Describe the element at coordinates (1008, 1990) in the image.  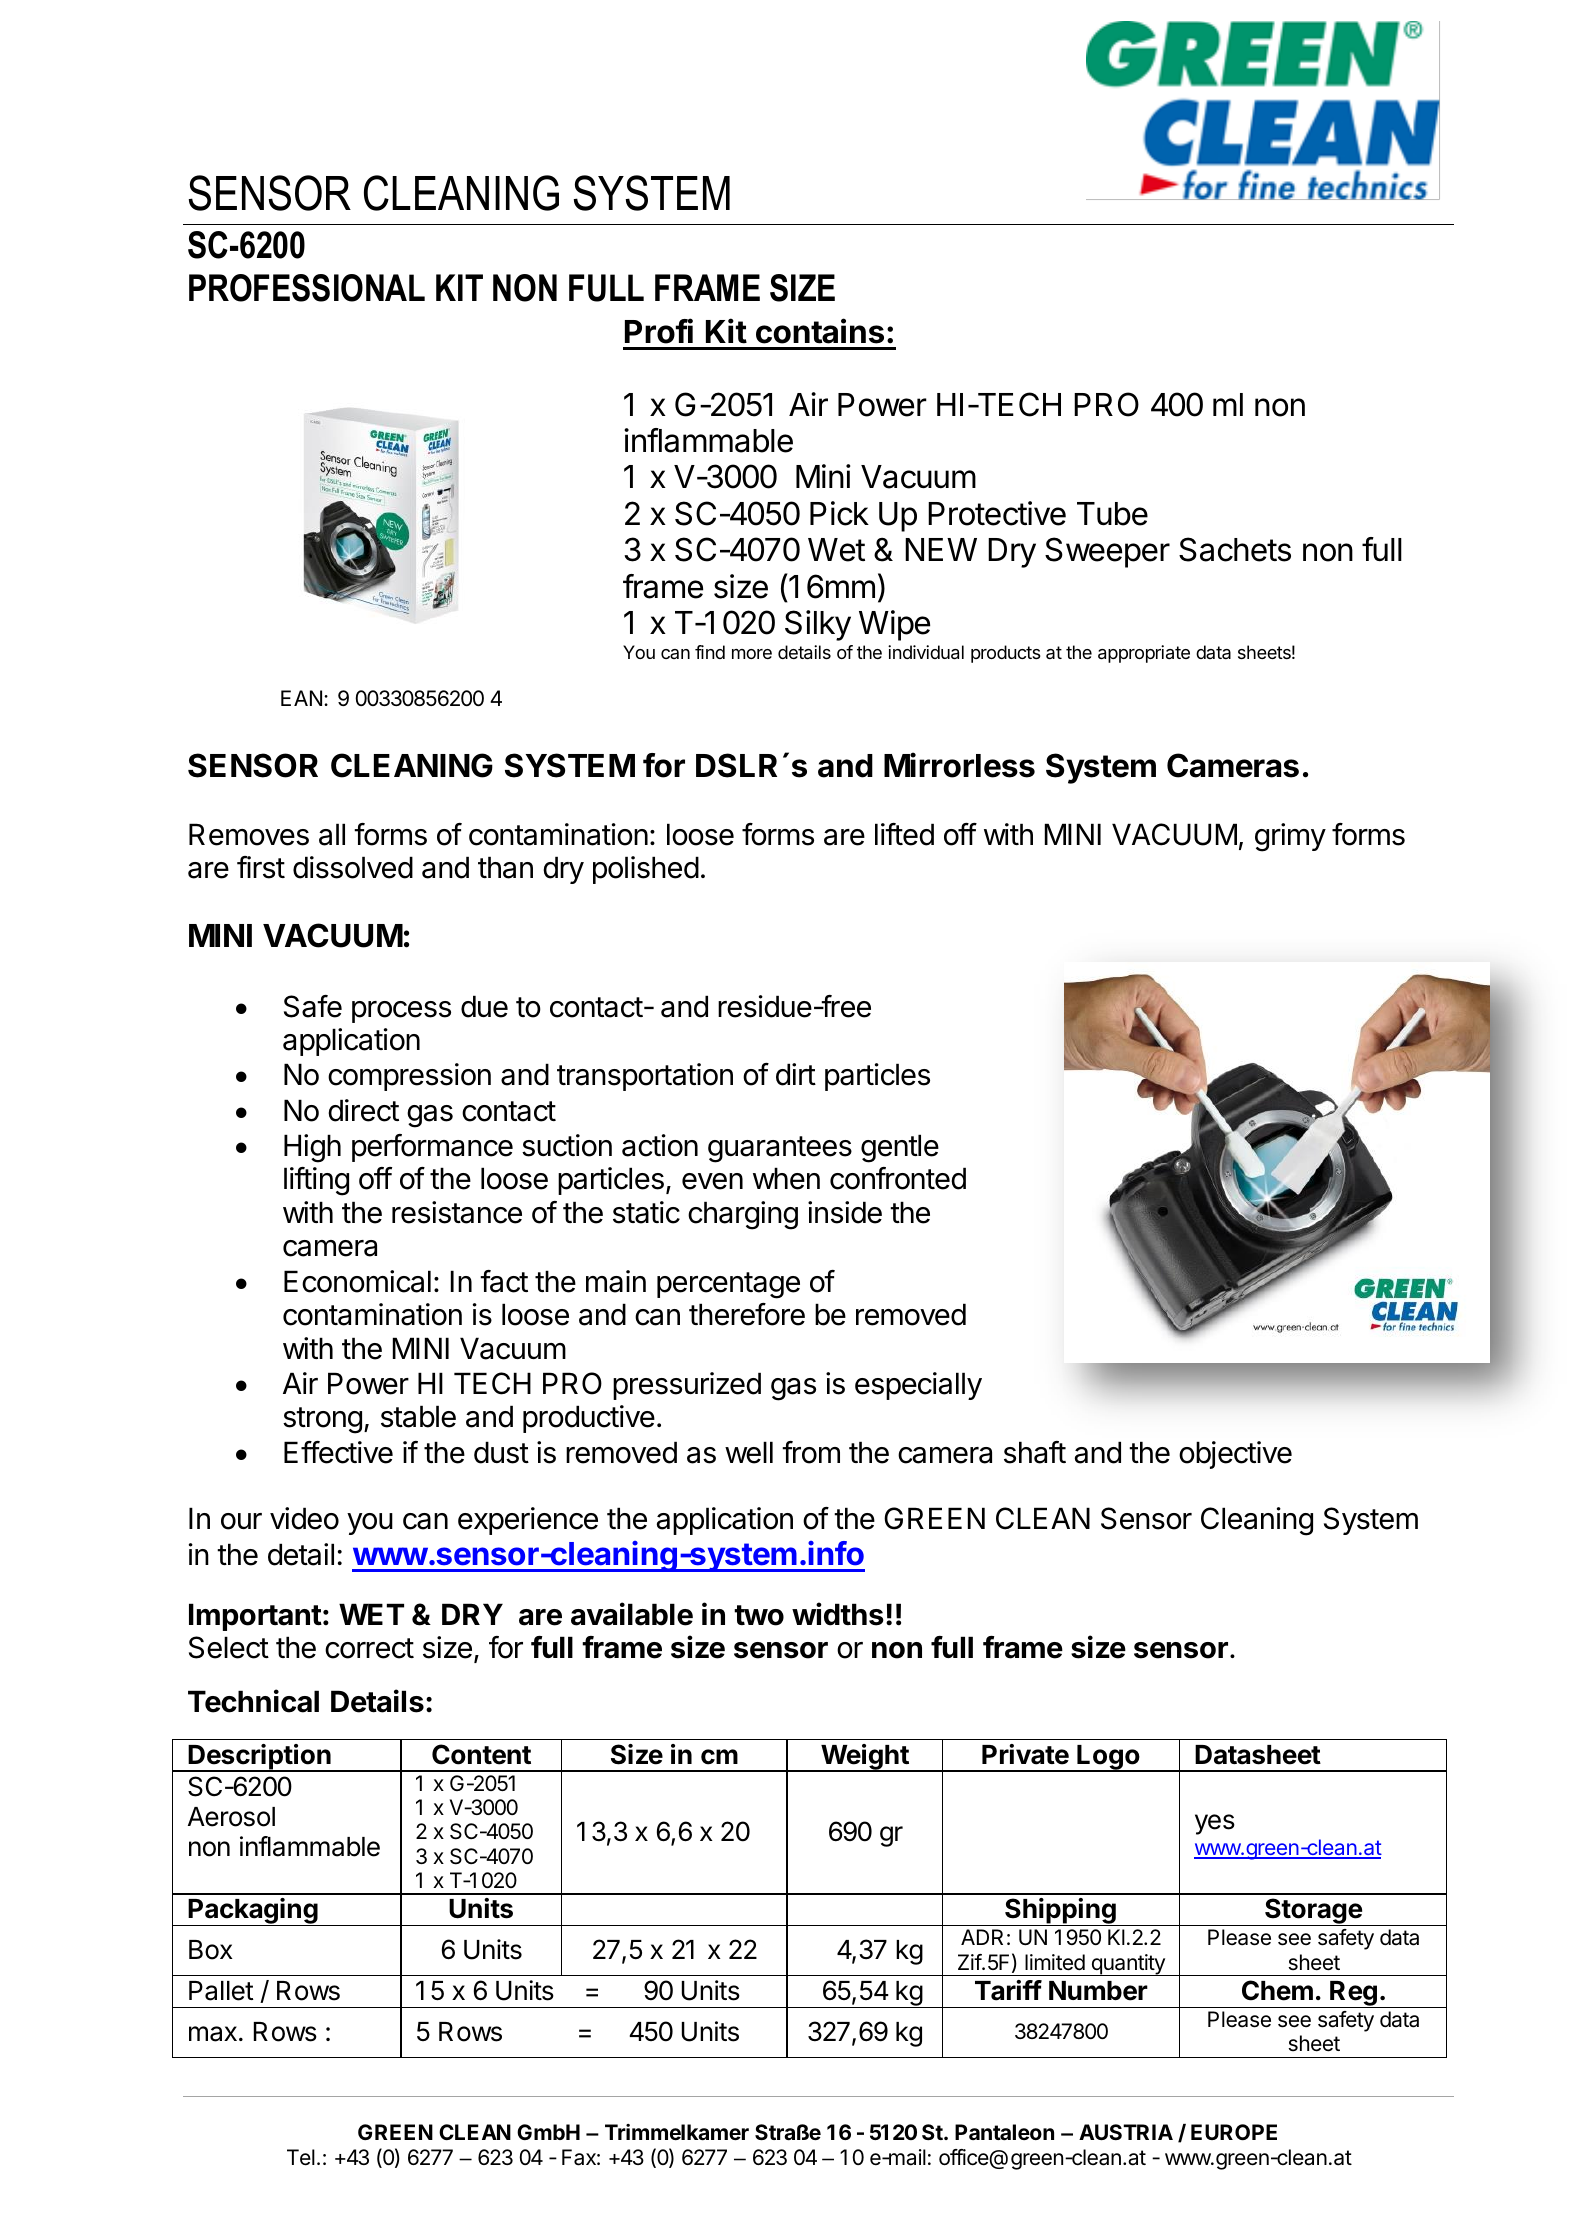
I see `Tariff` at that location.
